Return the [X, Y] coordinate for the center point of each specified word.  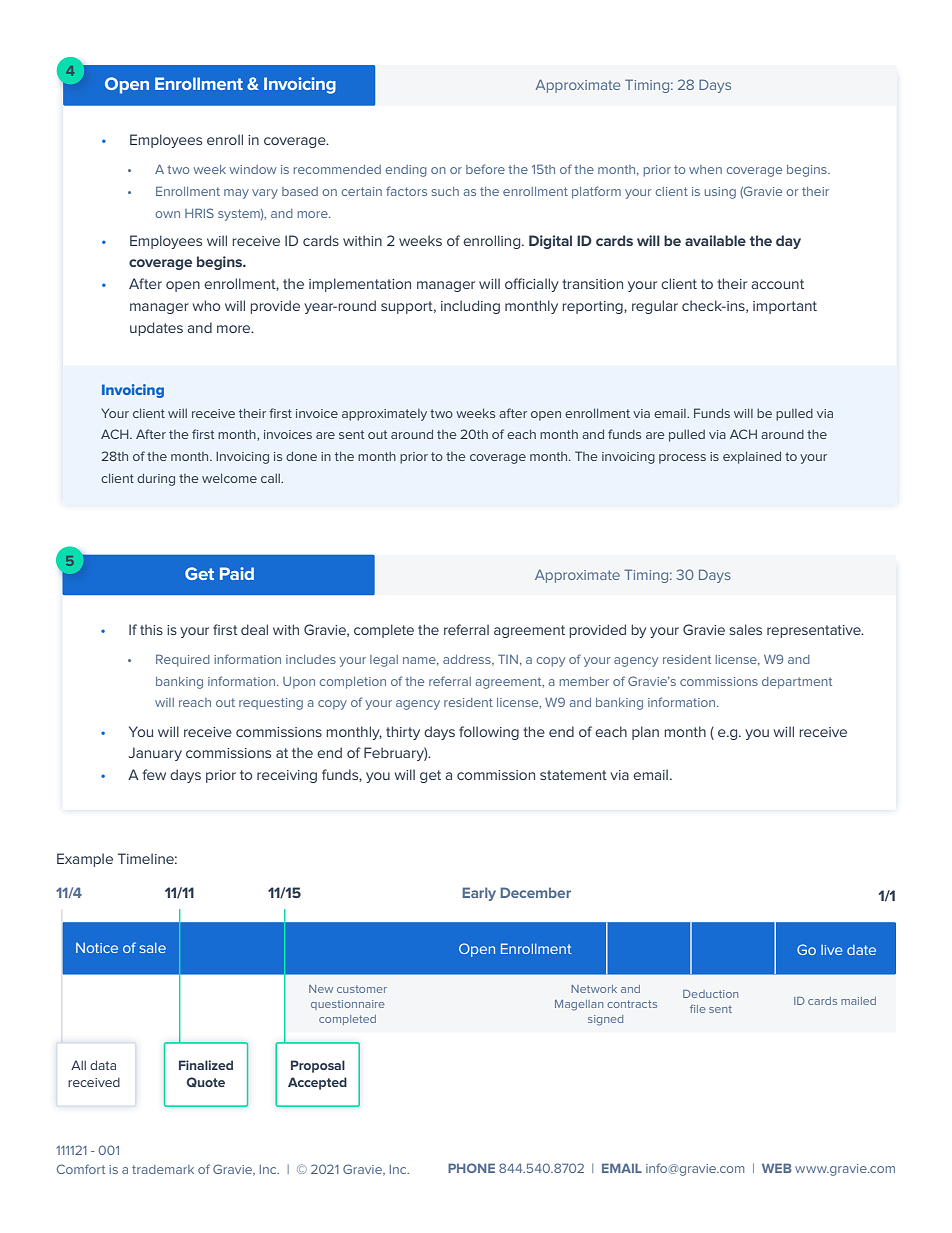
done [301, 456]
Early [479, 894]
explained [752, 457]
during [156, 479]
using [720, 193]
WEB [777, 1168]
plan [645, 733]
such [445, 191]
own [167, 214]
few [154, 774]
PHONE [471, 1168]
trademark [163, 1169]
